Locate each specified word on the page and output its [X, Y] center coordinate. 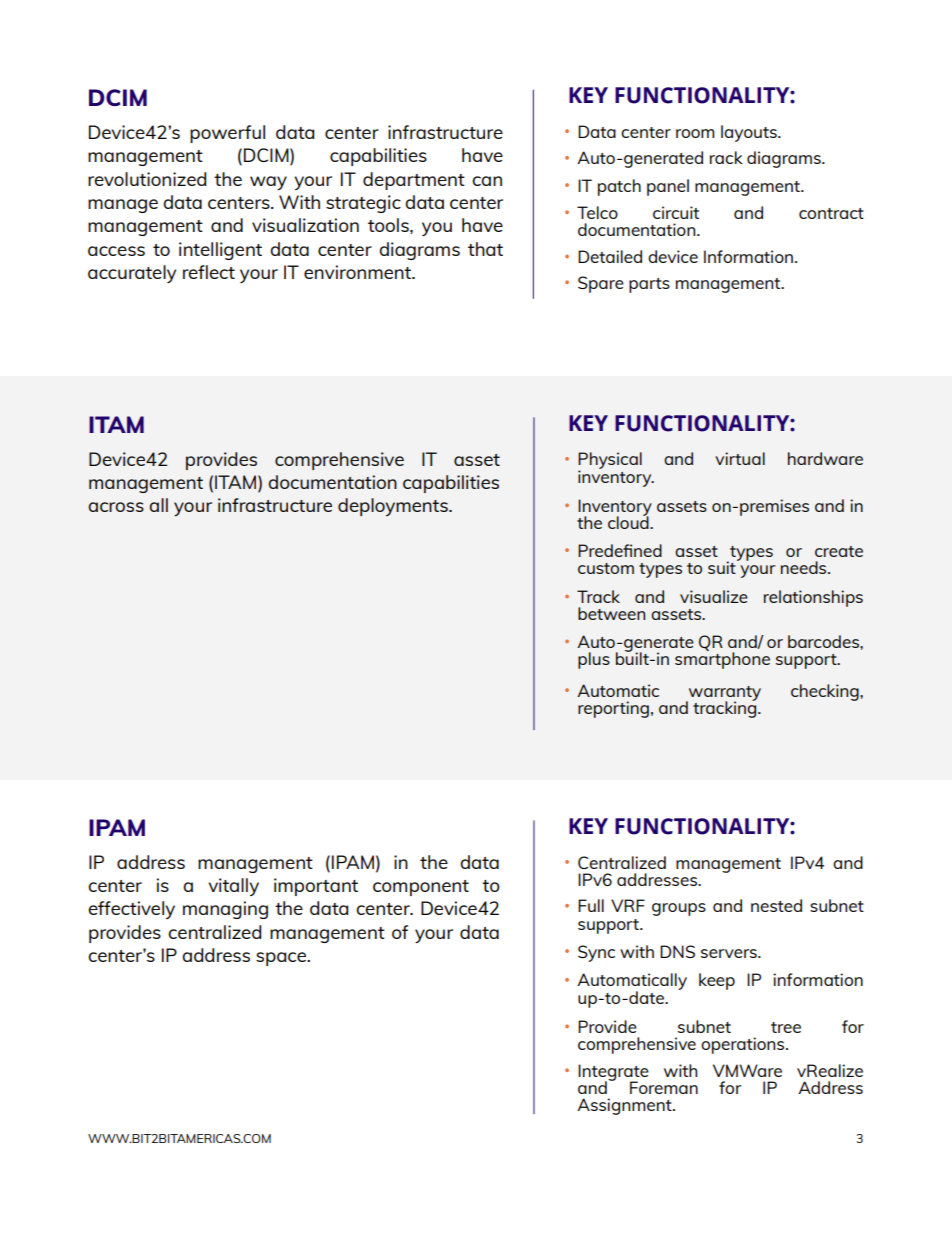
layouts [750, 133]
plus [594, 660]
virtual [740, 458]
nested [776, 905]
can [487, 181]
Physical [610, 462]
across [116, 507]
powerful [227, 134]
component [421, 888]
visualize [714, 596]
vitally [233, 887]
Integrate [613, 1073]
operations [744, 1045]
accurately [132, 274]
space [282, 959]
